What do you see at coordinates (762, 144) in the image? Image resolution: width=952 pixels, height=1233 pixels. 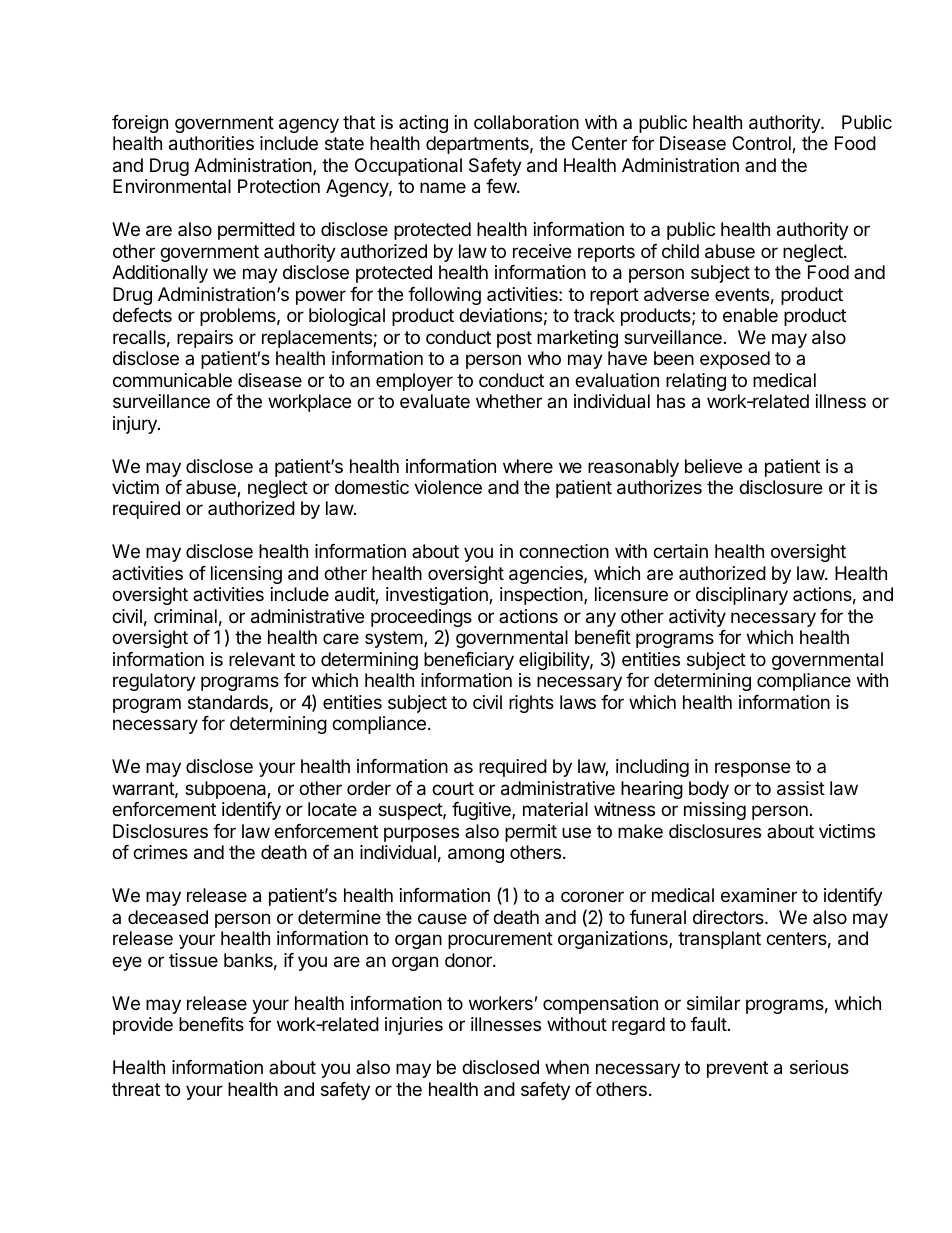 I see `Control` at bounding box center [762, 144].
